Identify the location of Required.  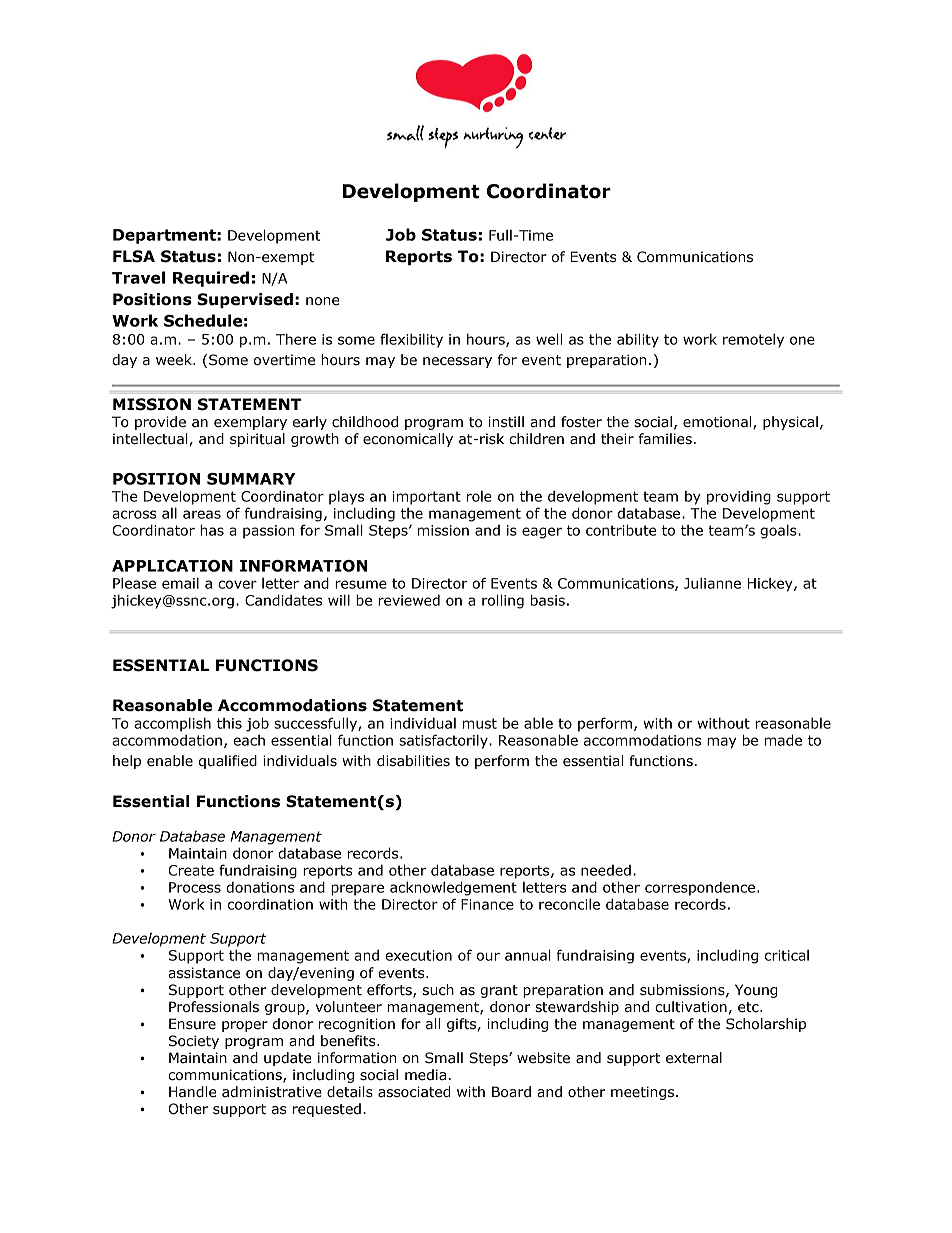
(211, 279).
